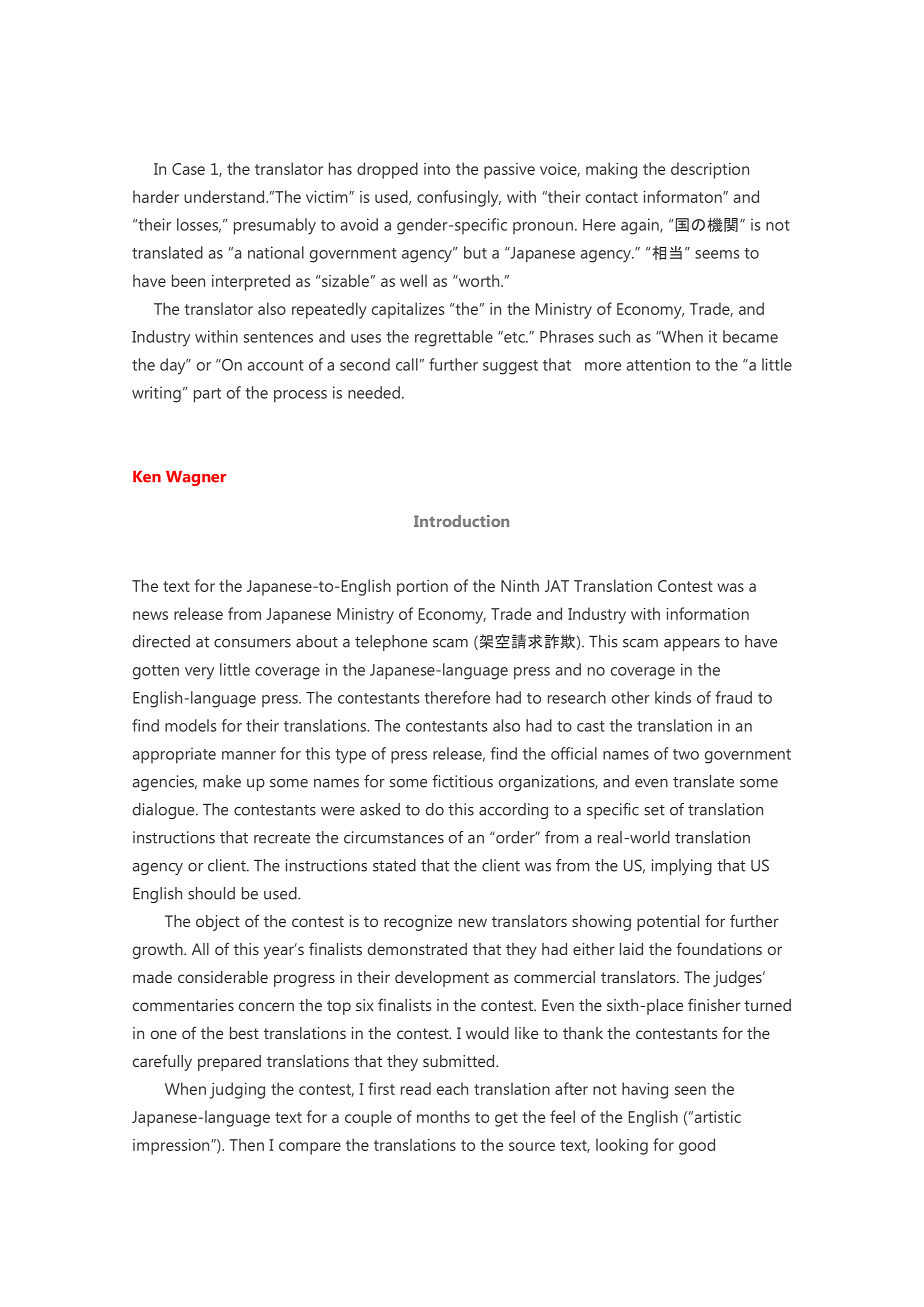 This document has height=1307, width=924. What do you see at coordinates (188, 169) in the document?
I see `Case` at bounding box center [188, 169].
